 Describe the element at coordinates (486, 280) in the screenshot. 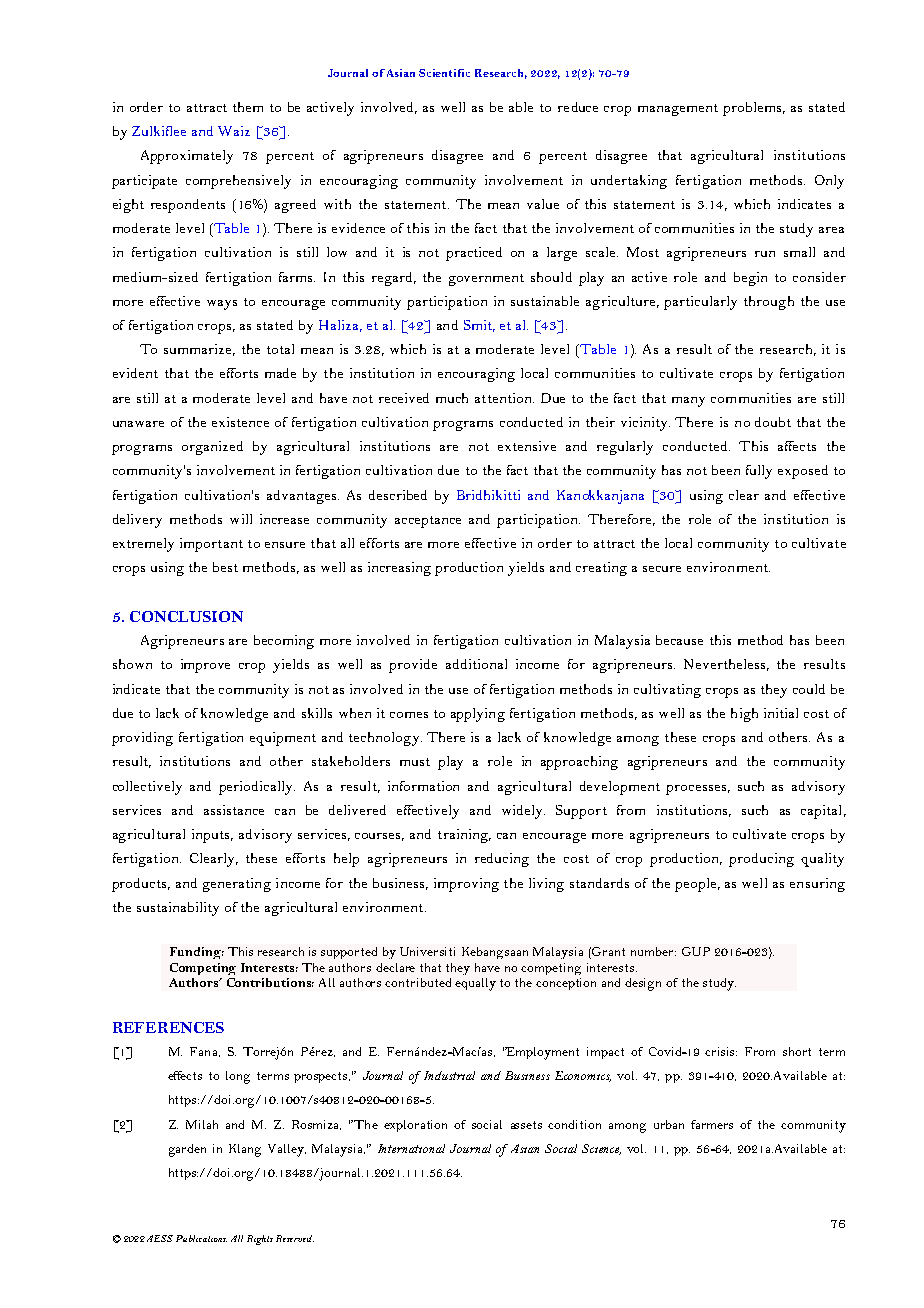

I see `government` at that location.
